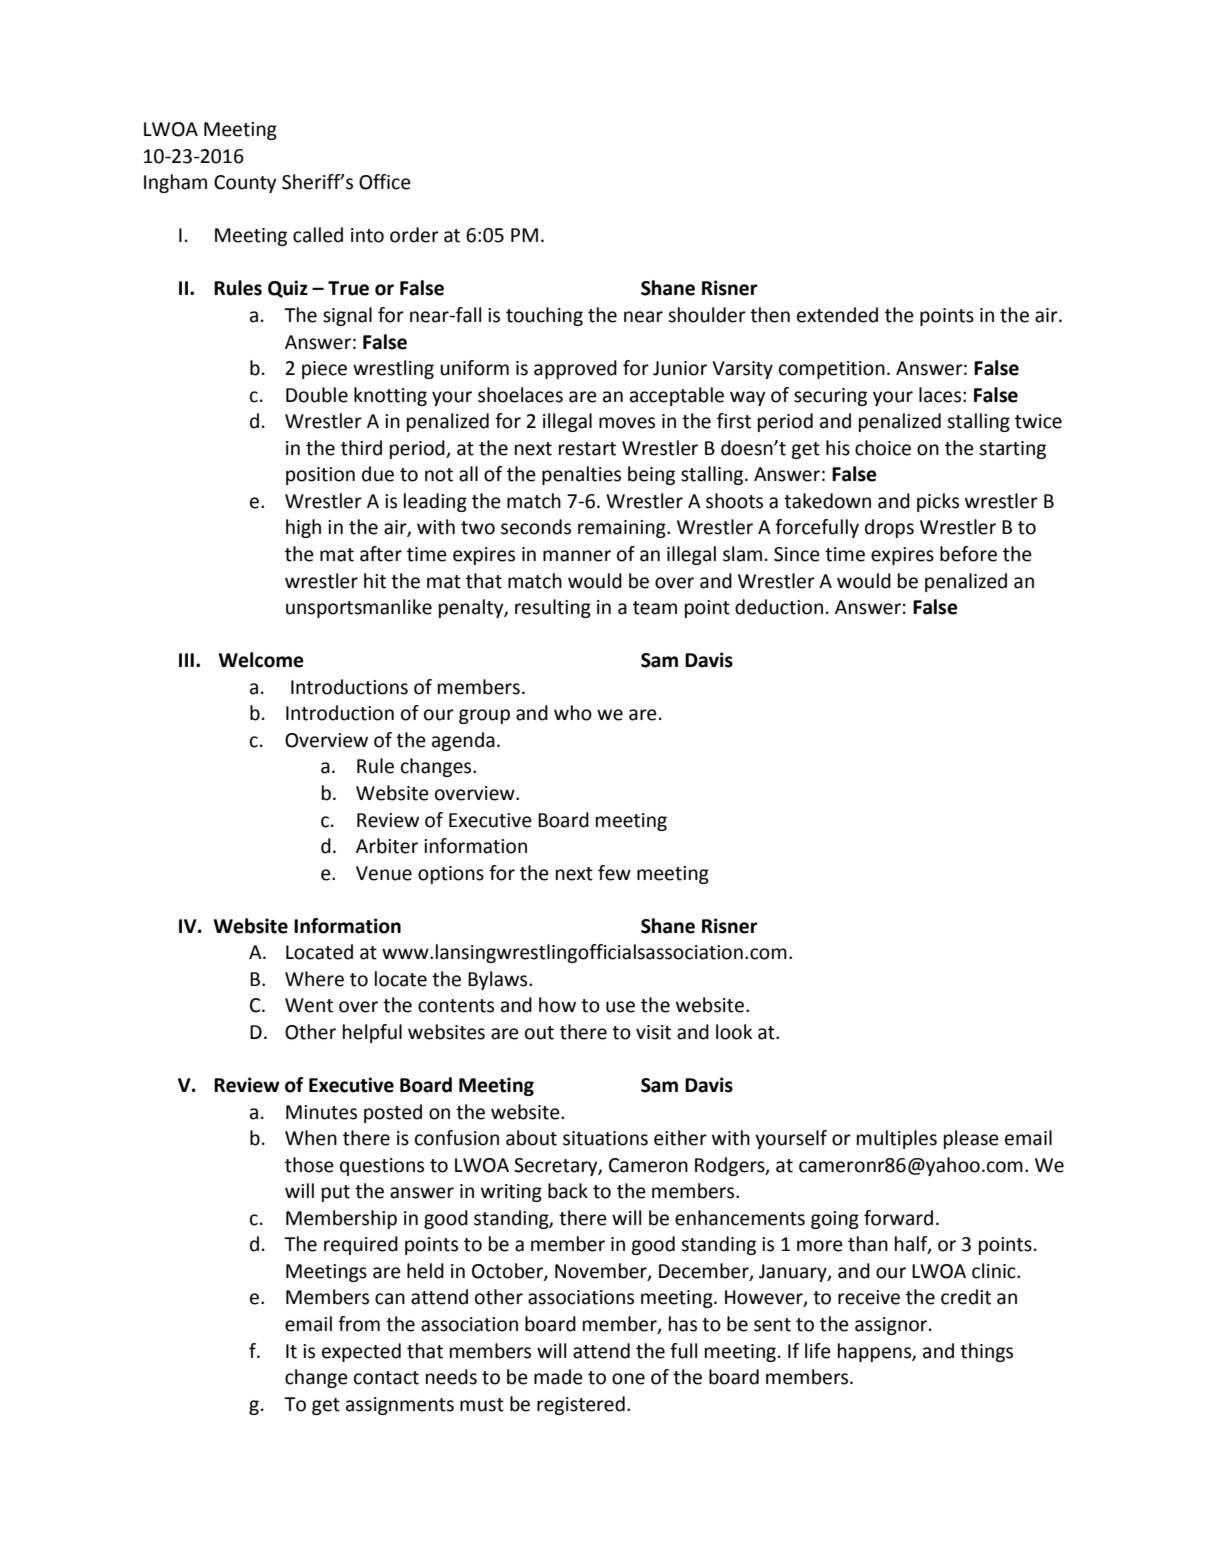  Describe the element at coordinates (303, 528) in the page. I see `high` at that location.
